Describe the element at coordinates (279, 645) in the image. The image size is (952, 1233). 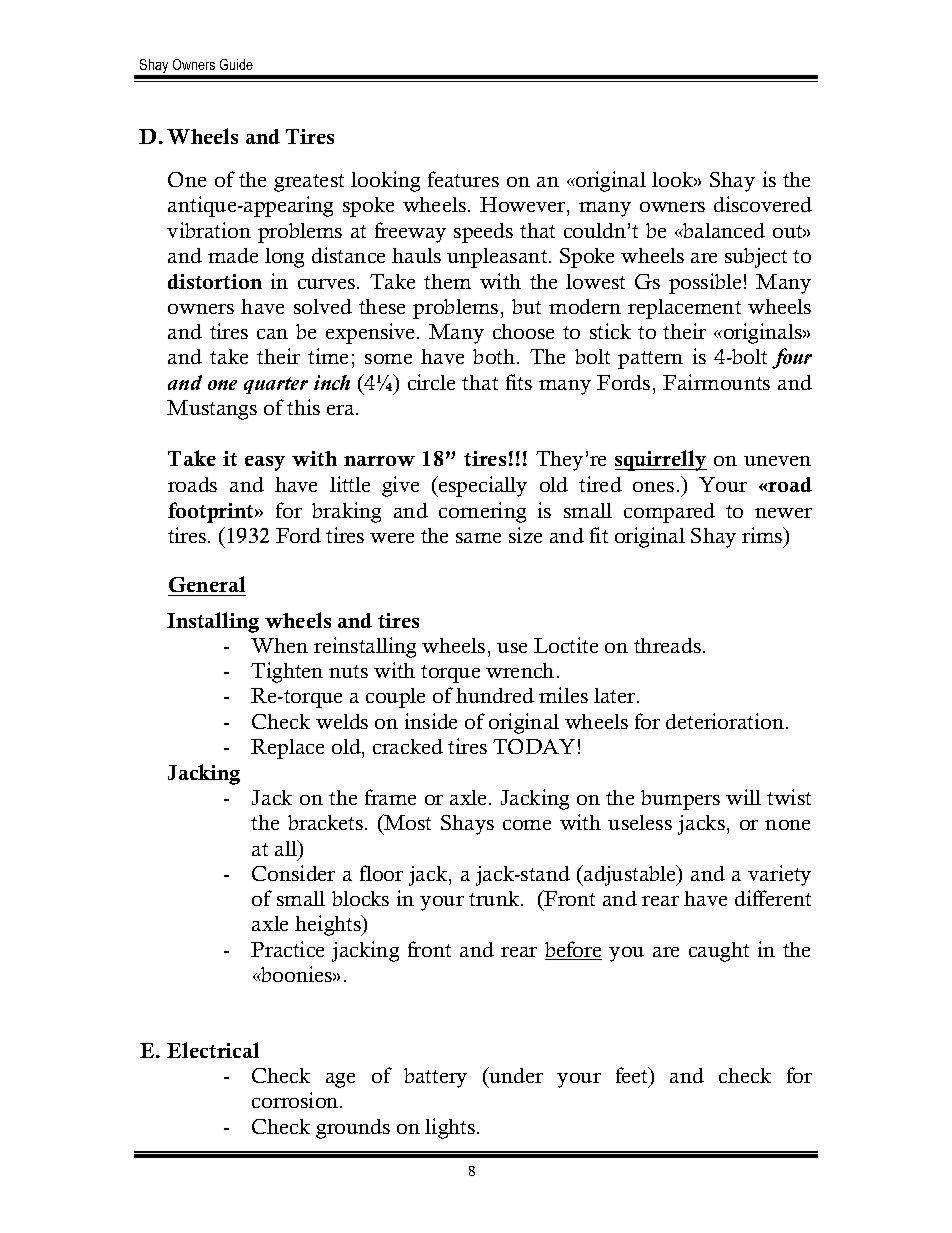
I see `When` at that location.
